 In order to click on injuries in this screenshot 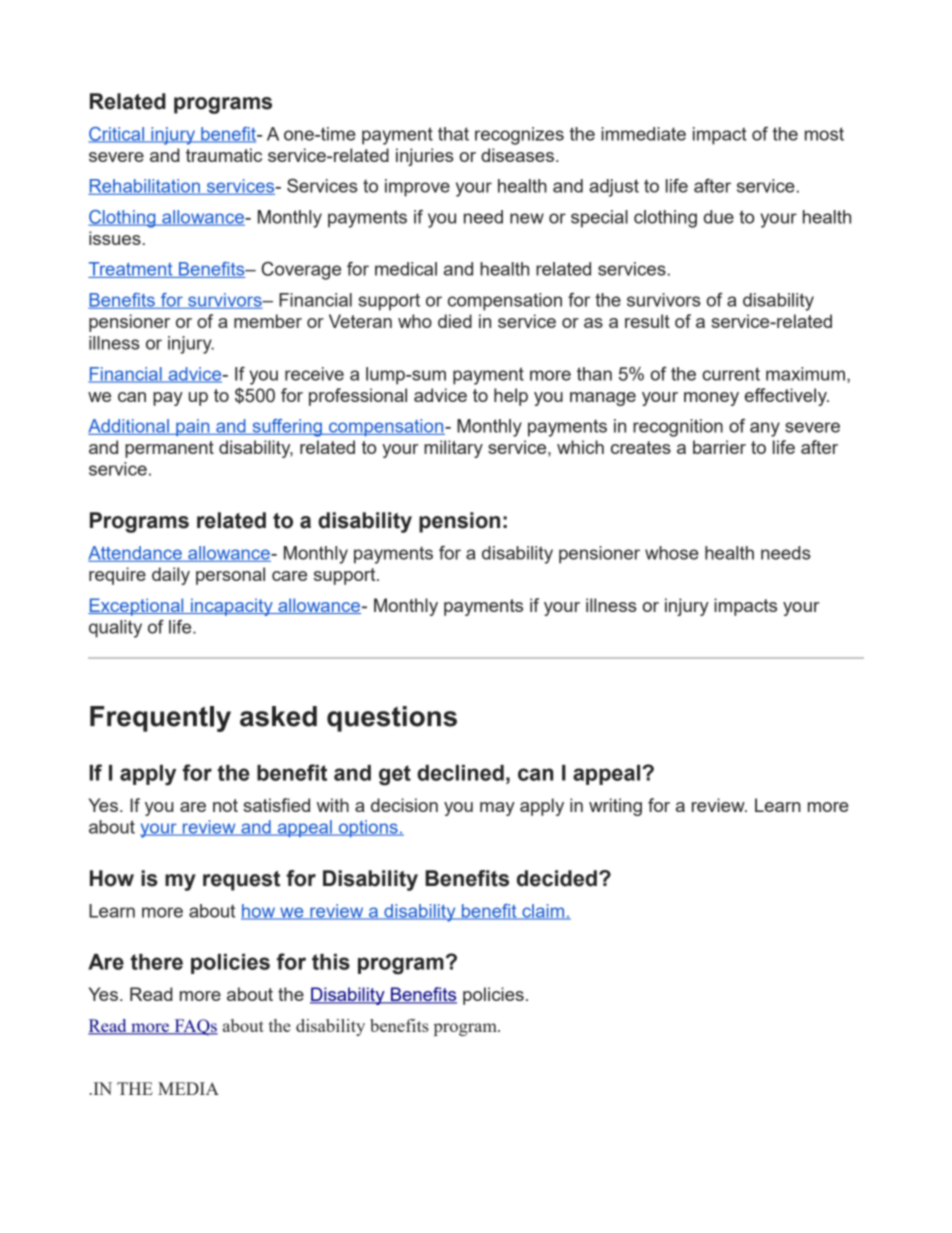, I will do `click(425, 157)`.
